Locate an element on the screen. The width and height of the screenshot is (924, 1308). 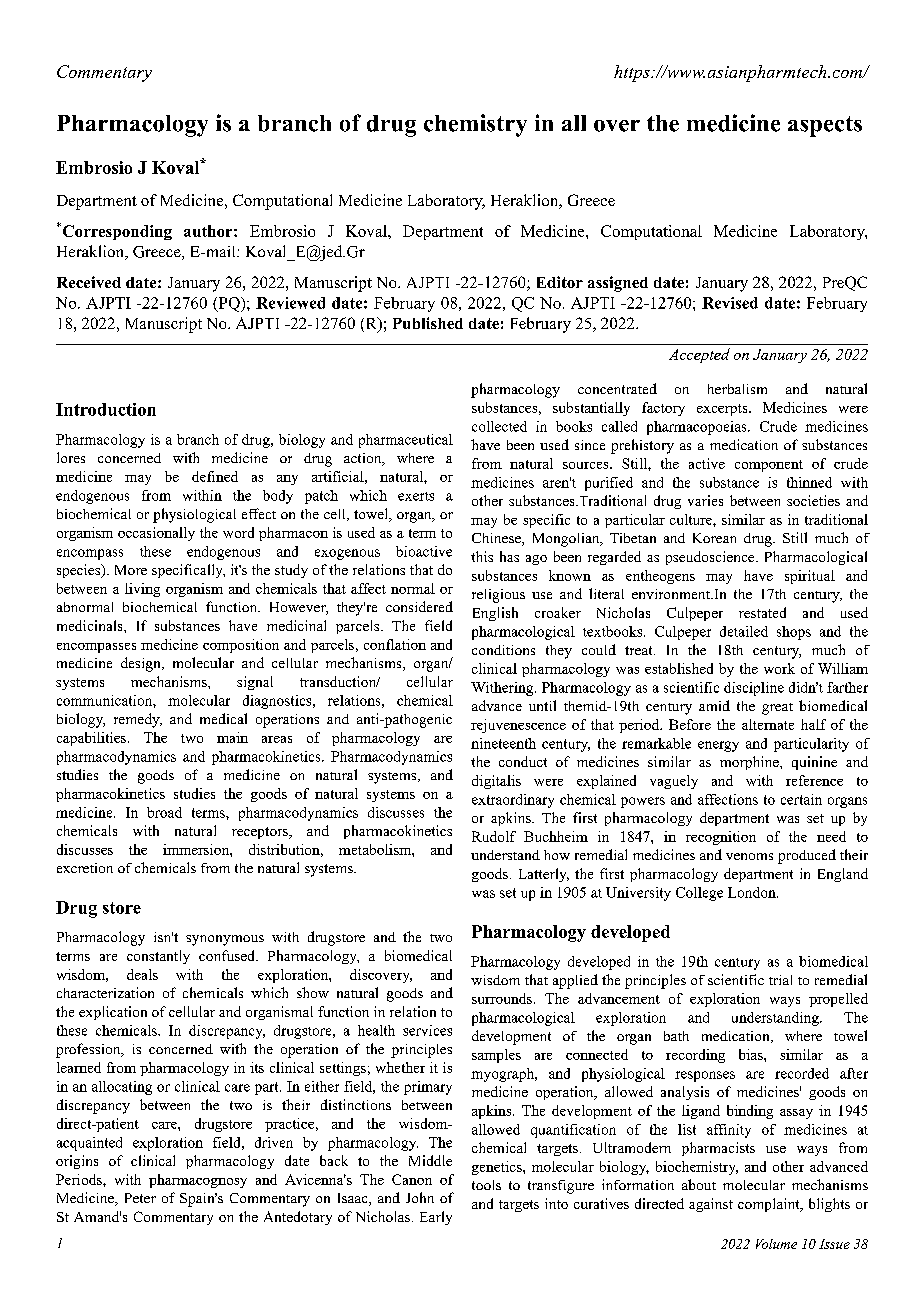
discipline is located at coordinates (754, 689).
